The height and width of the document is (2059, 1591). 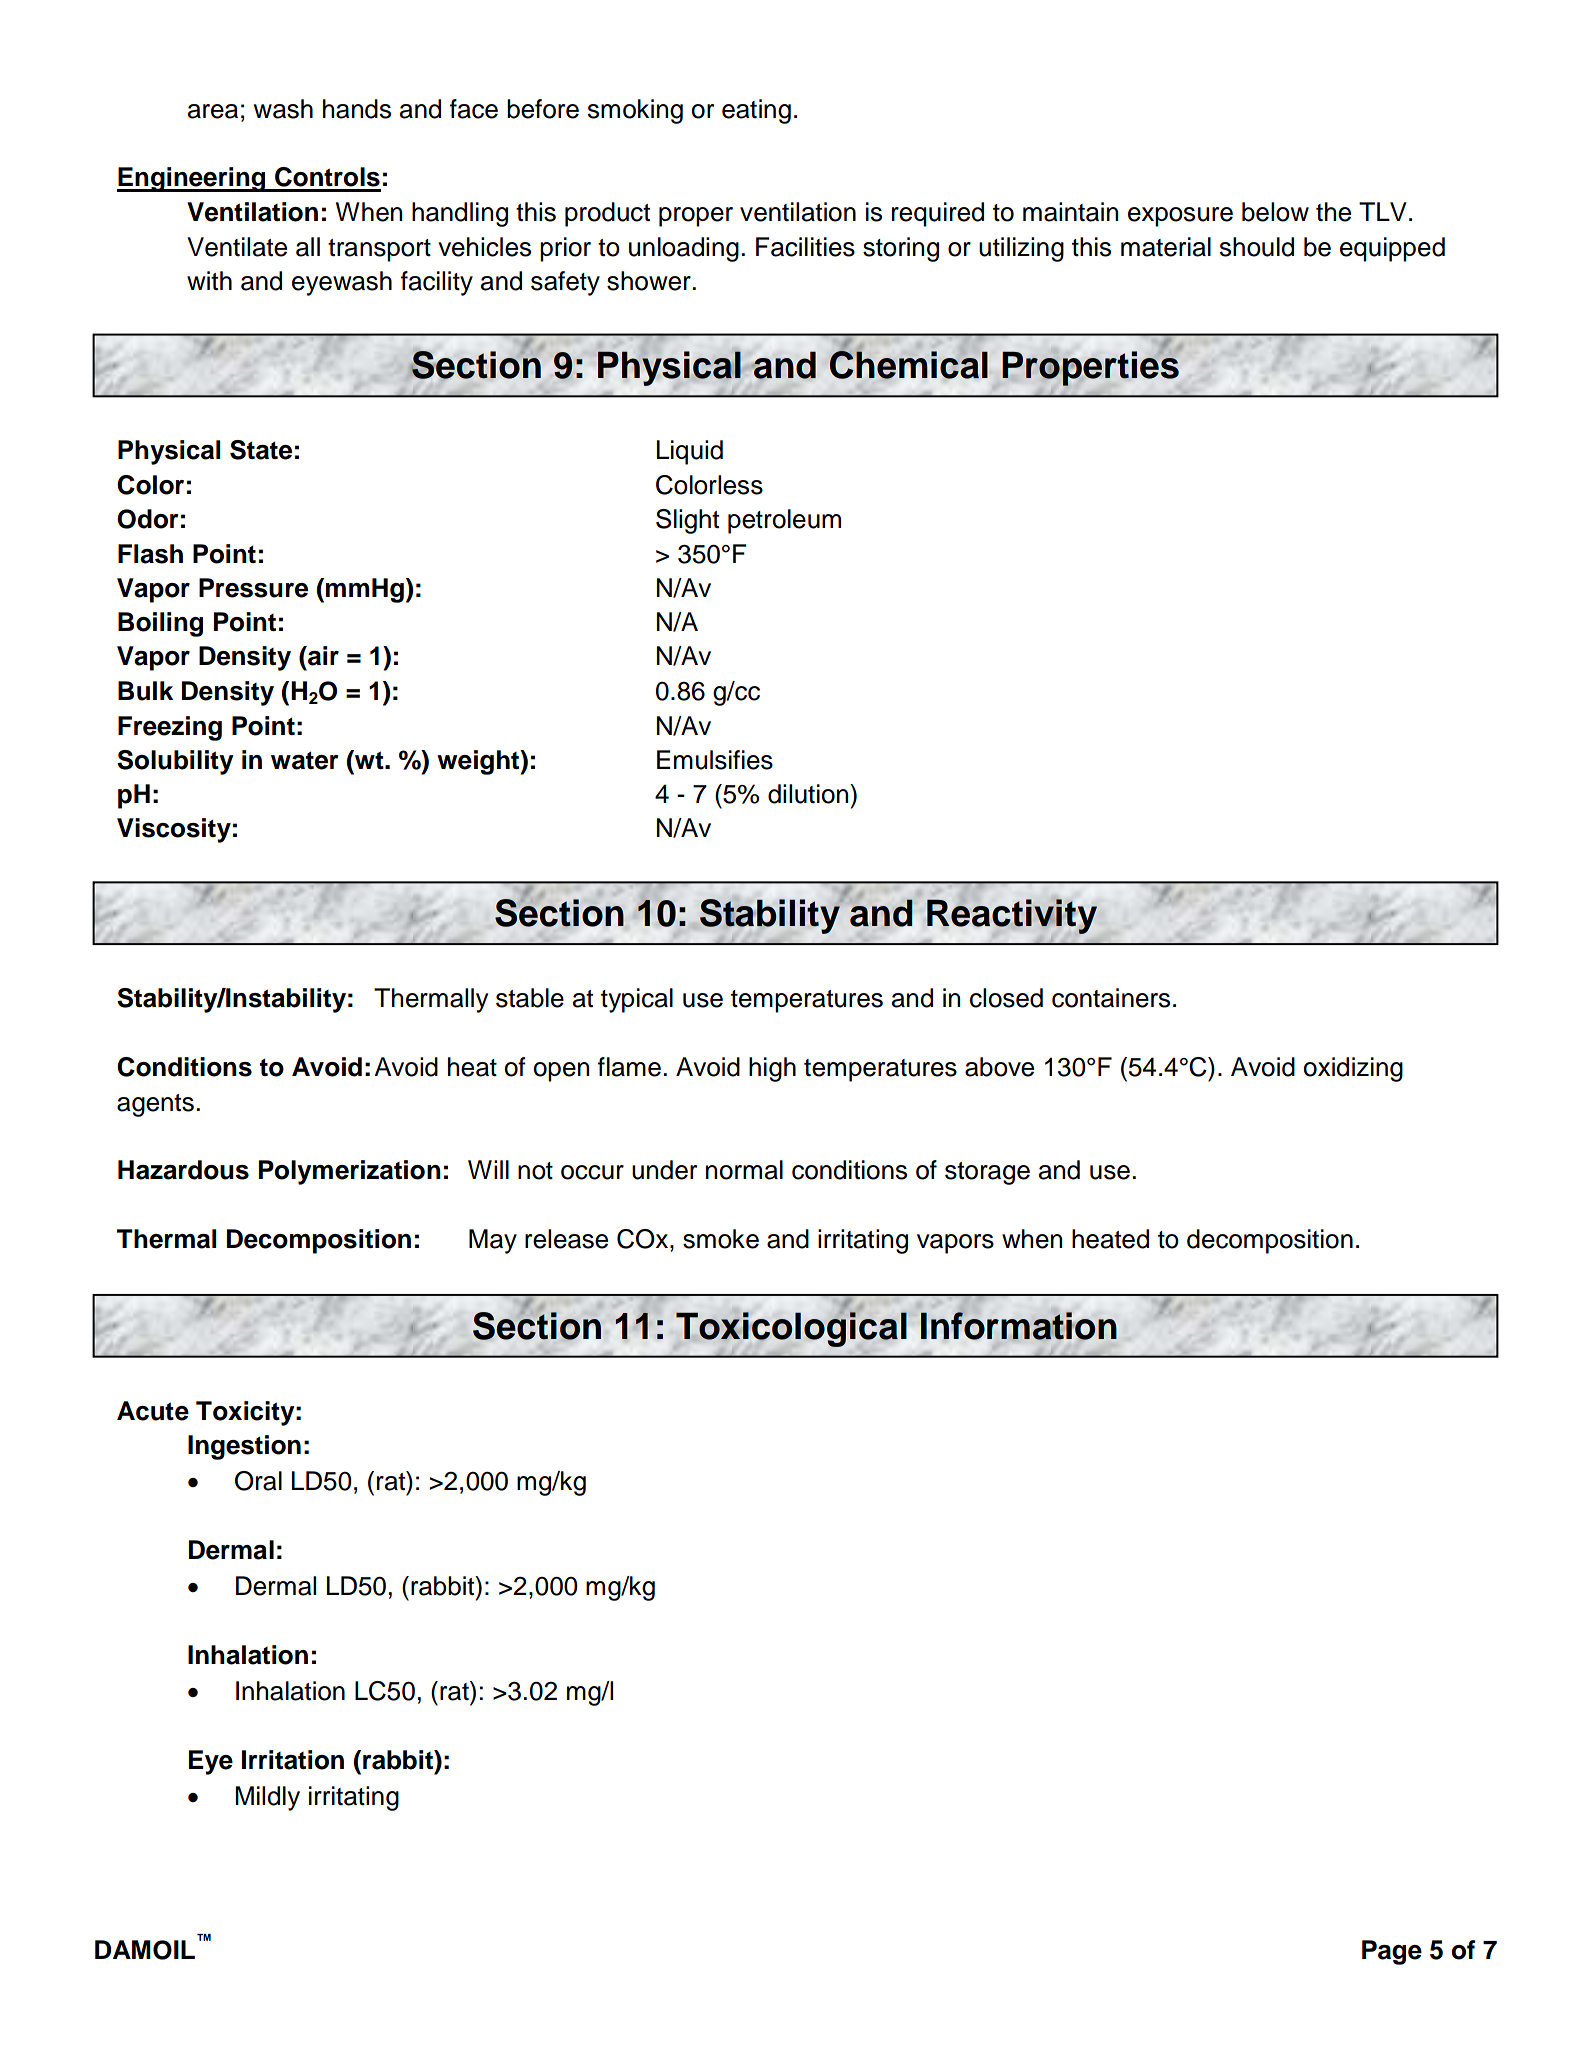 I want to click on Chemical, so click(x=909, y=365).
